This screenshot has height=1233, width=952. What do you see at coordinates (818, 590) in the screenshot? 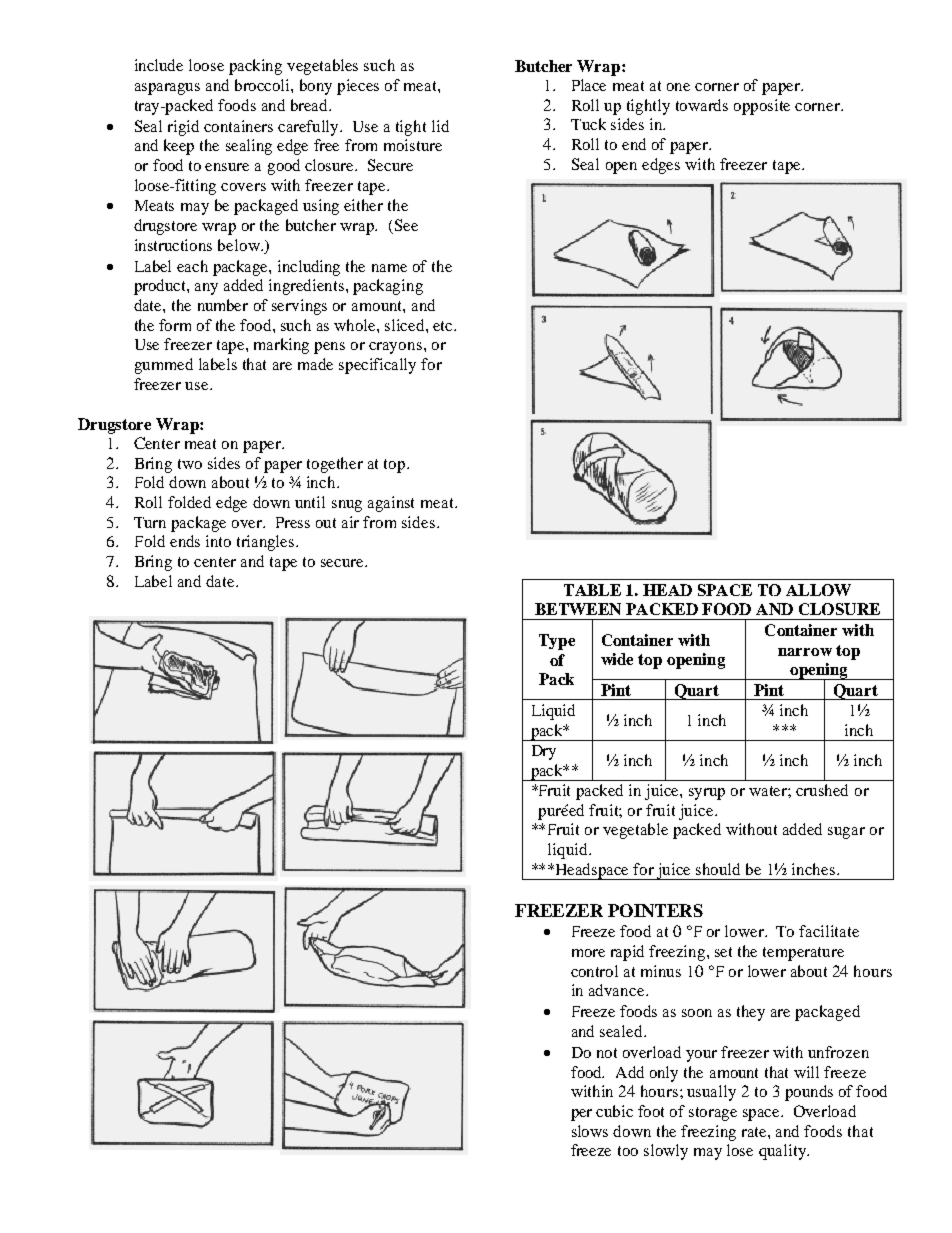
I see `ALLOW` at bounding box center [818, 590].
